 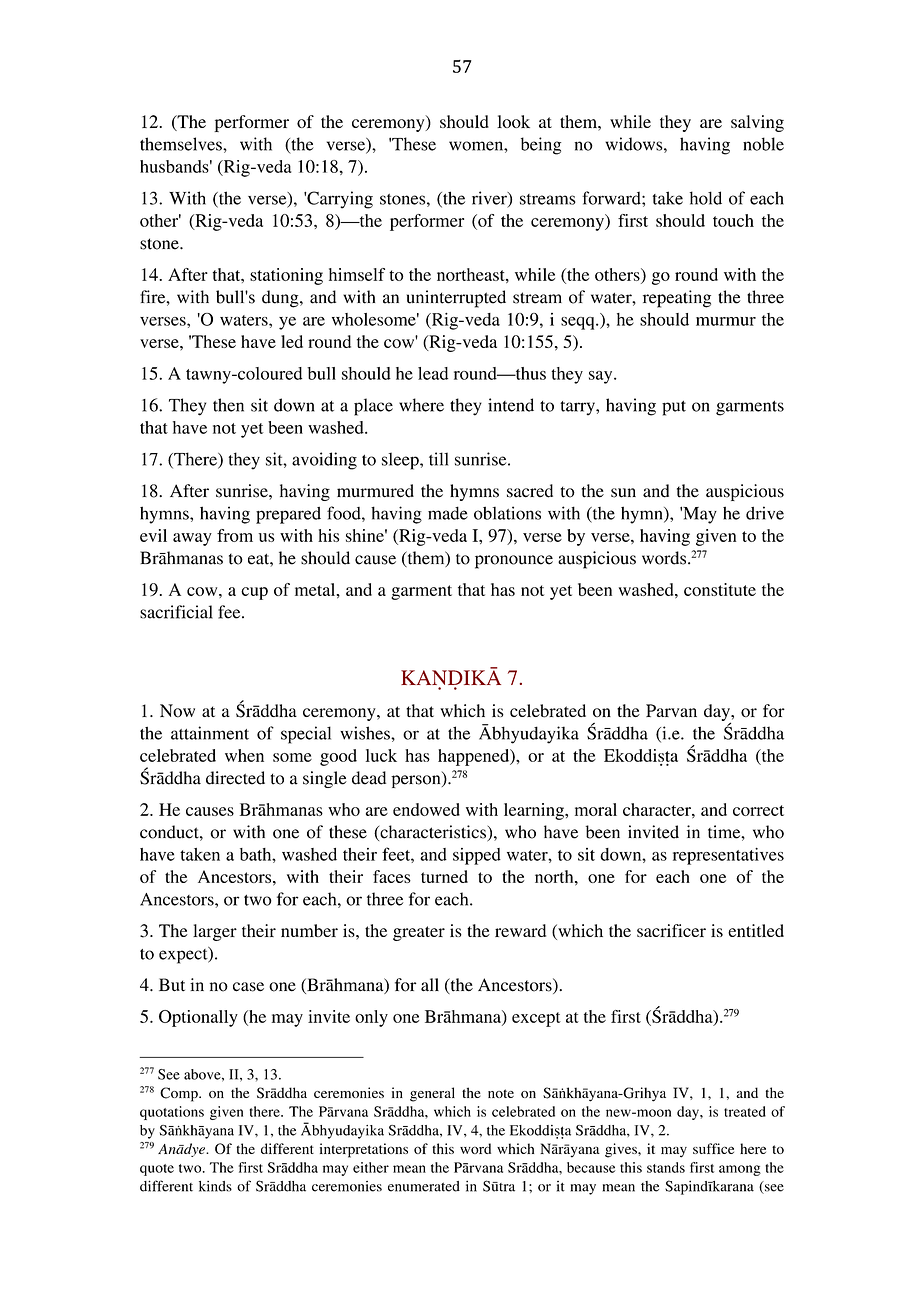 I want to click on look, so click(x=513, y=121).
